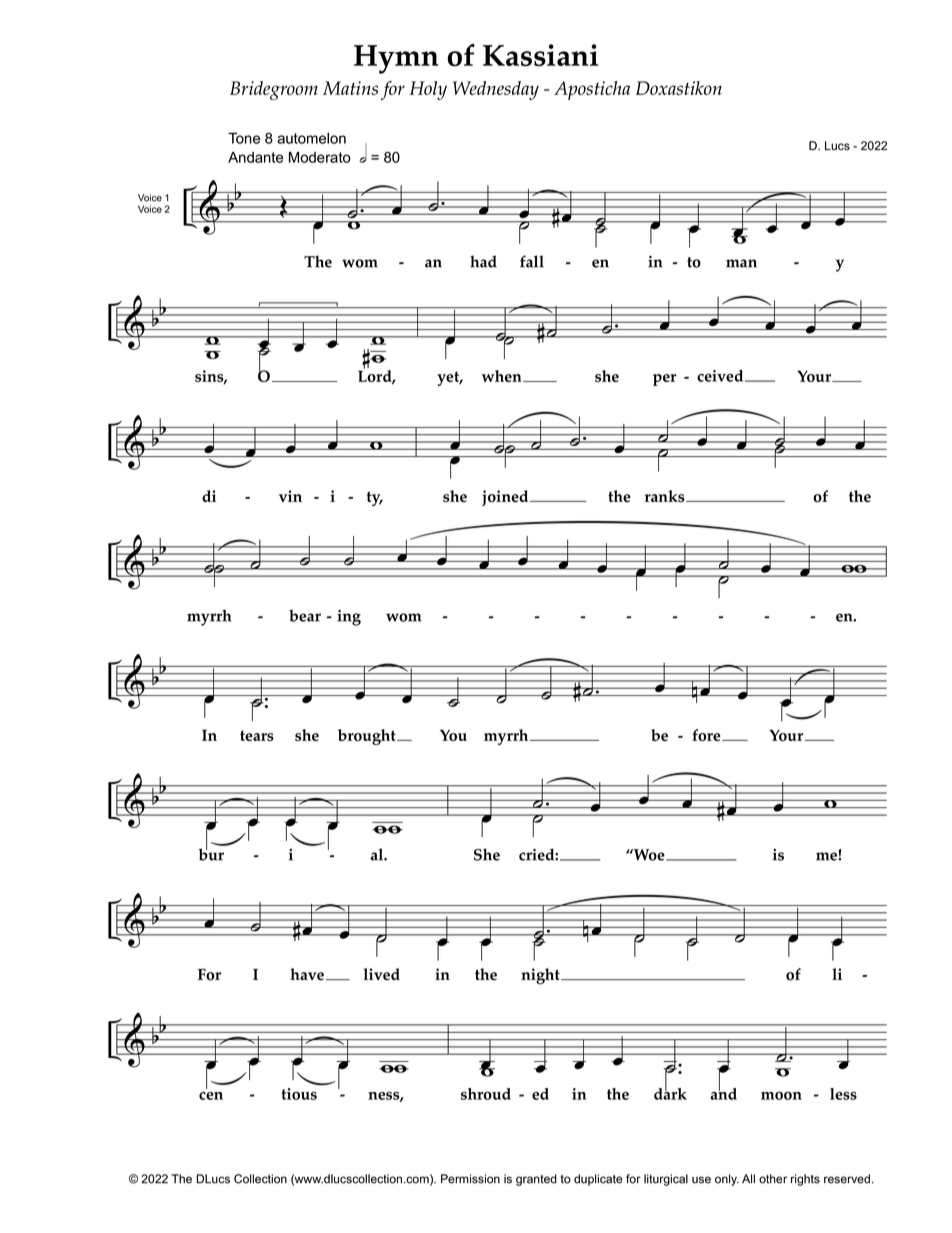  Describe the element at coordinates (496, 90) in the screenshot. I see `Wednesday` at that location.
